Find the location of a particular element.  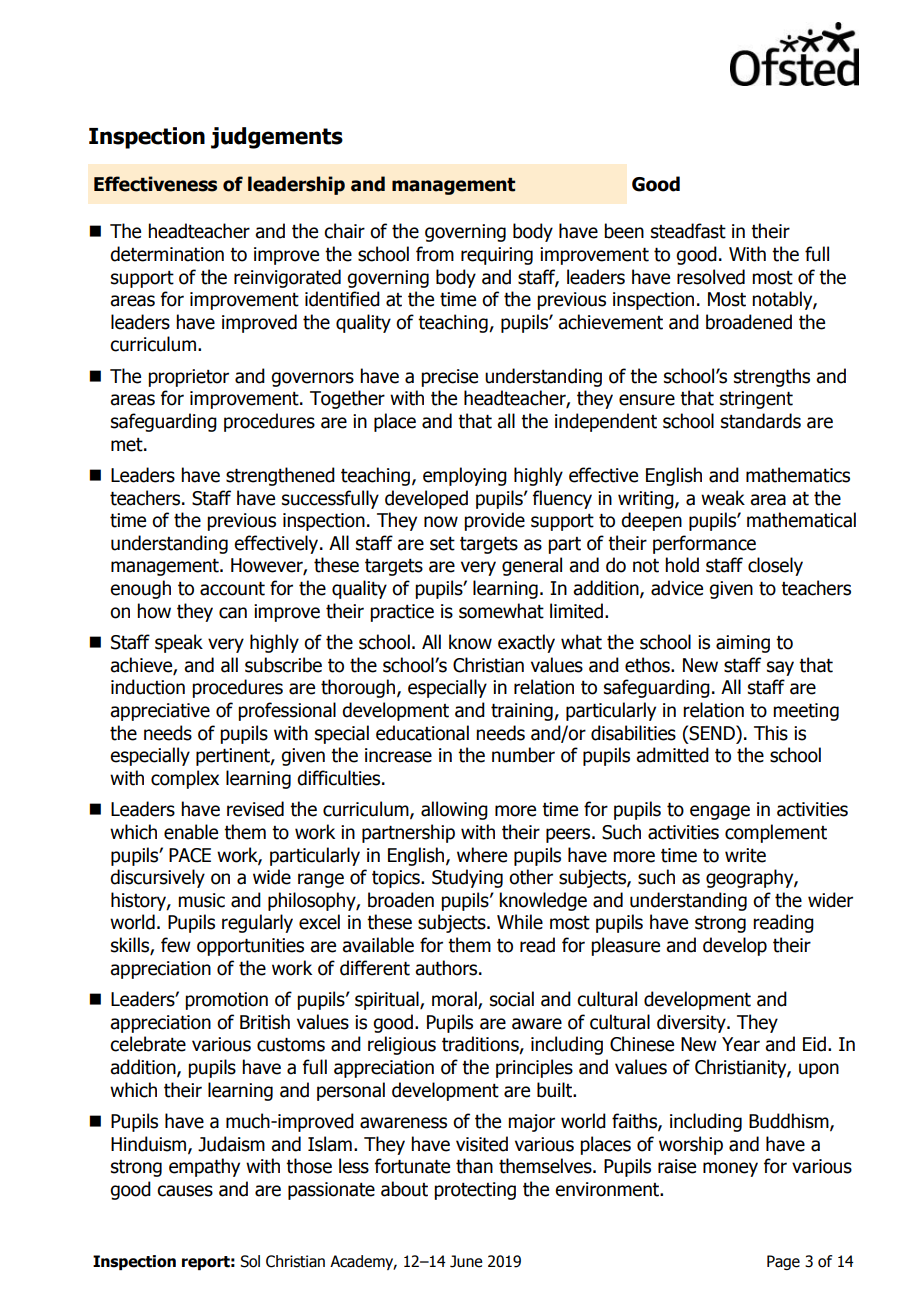

judgements is located at coordinates (277, 138).
